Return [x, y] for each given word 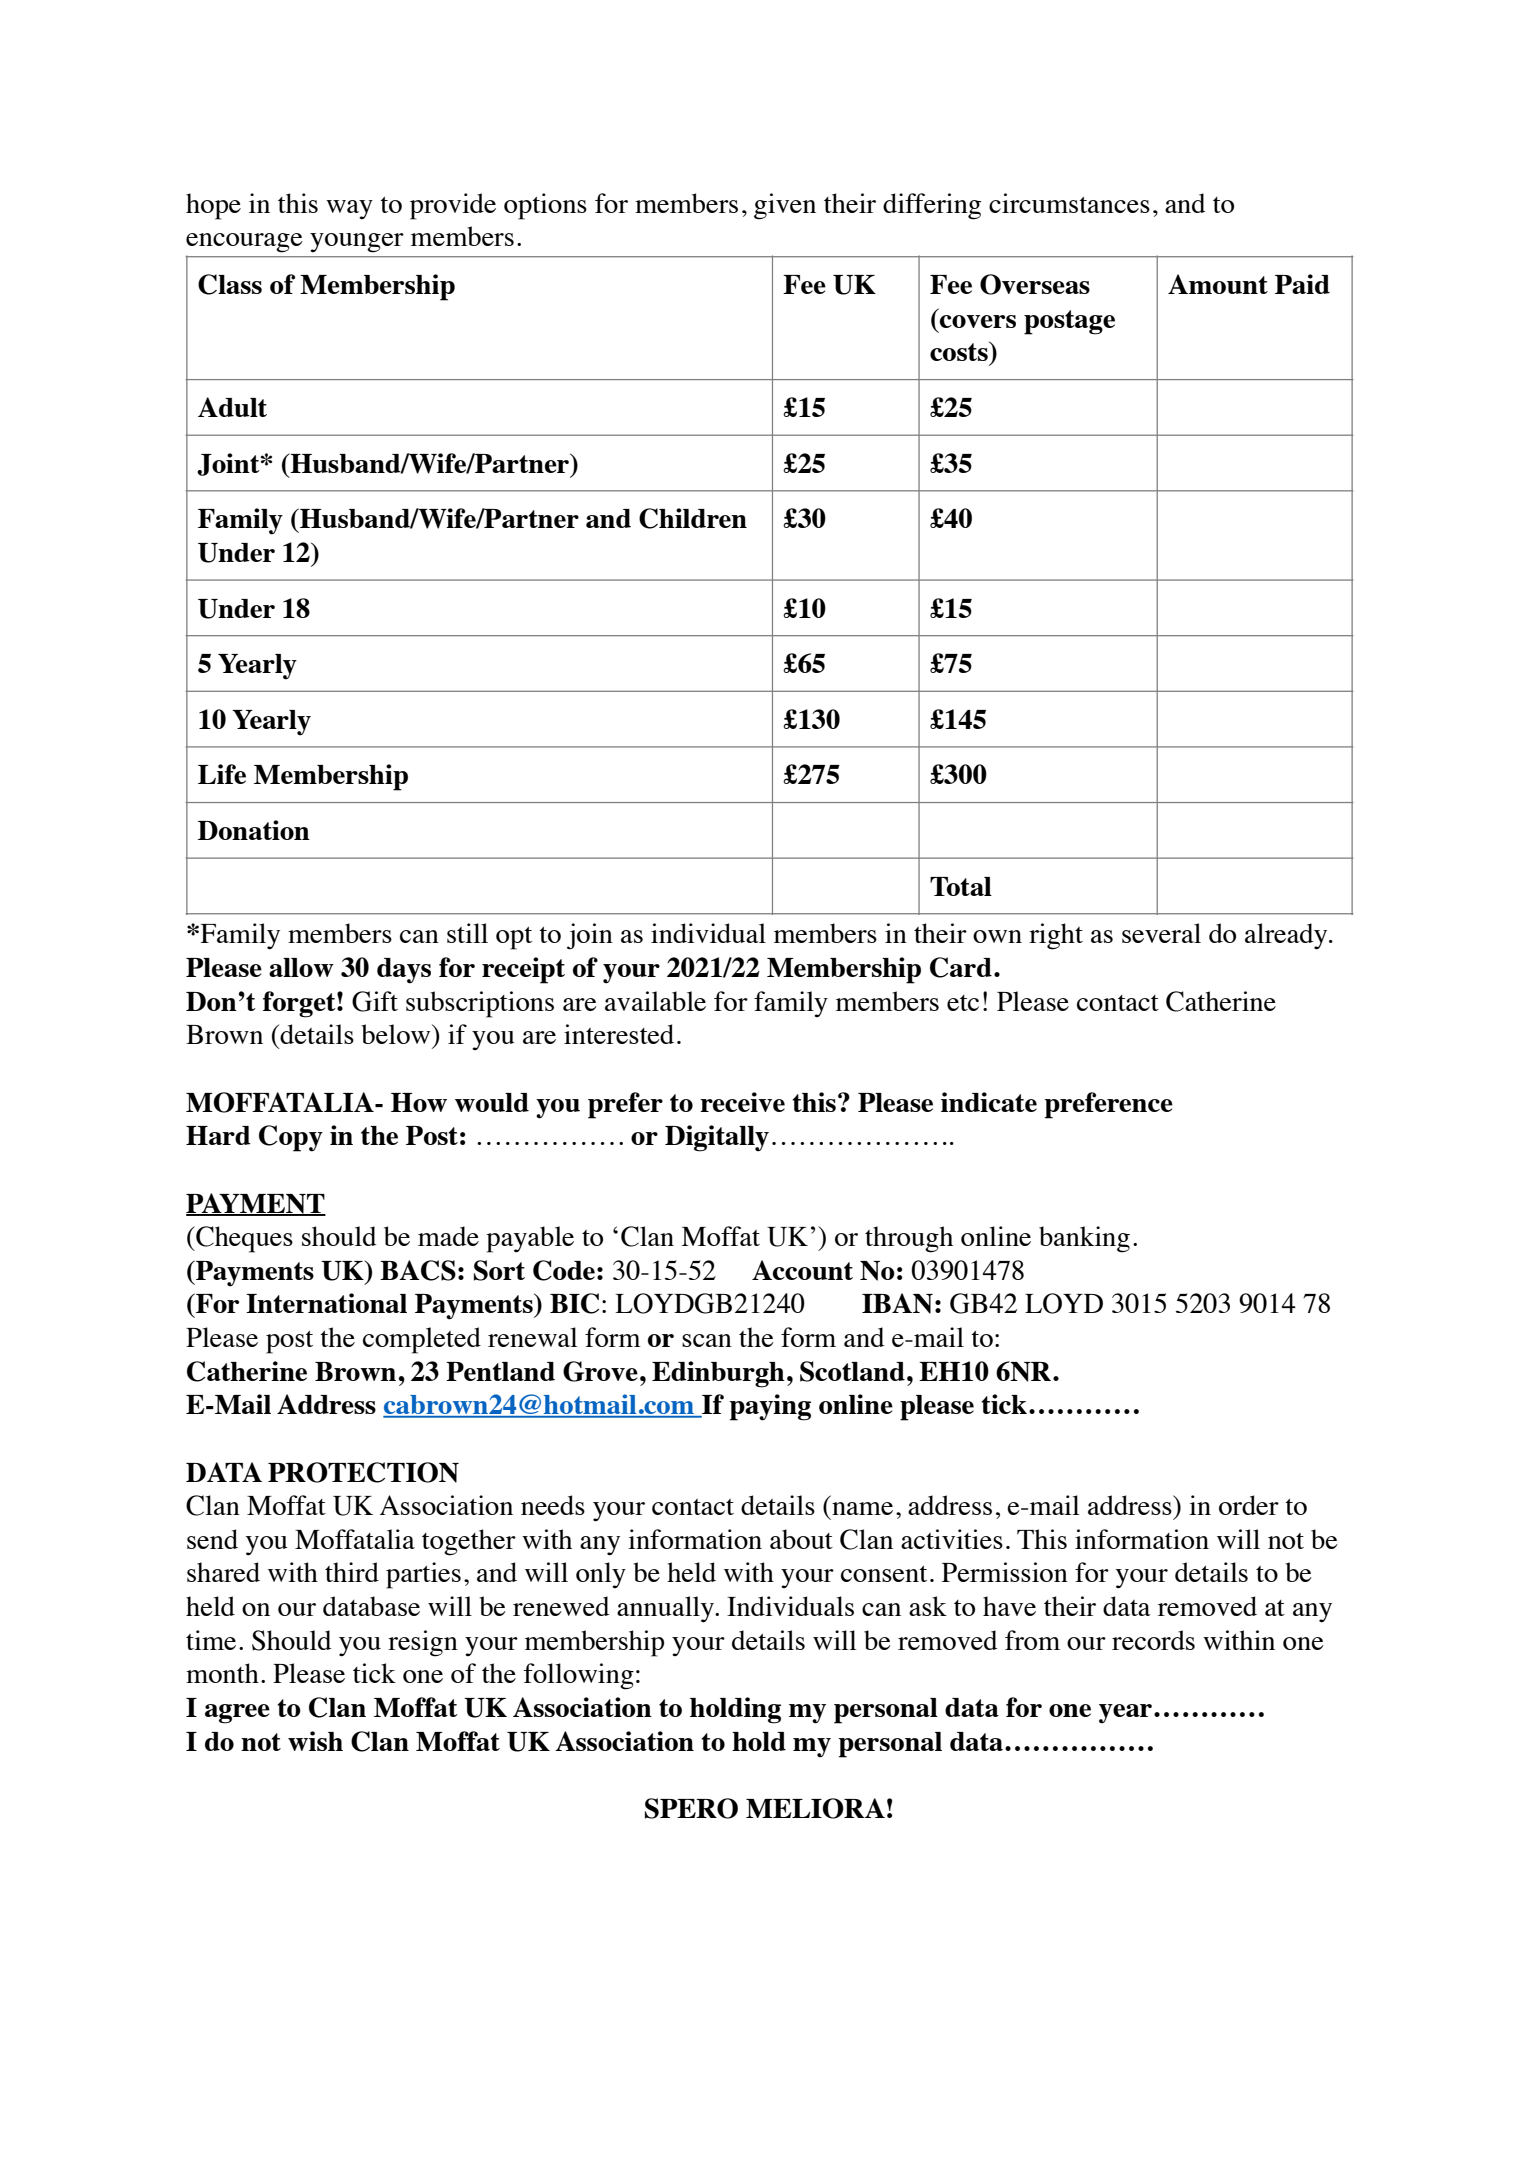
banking [1084, 1239]
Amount [1218, 284]
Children [693, 518]
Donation [254, 830]
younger [357, 243]
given [785, 206]
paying [770, 1407]
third [352, 1572]
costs [960, 351]
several [1161, 933]
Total [961, 886]
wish [315, 1741]
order [1249, 1505]
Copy [291, 1138]
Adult [232, 407]
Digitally [717, 1138]
